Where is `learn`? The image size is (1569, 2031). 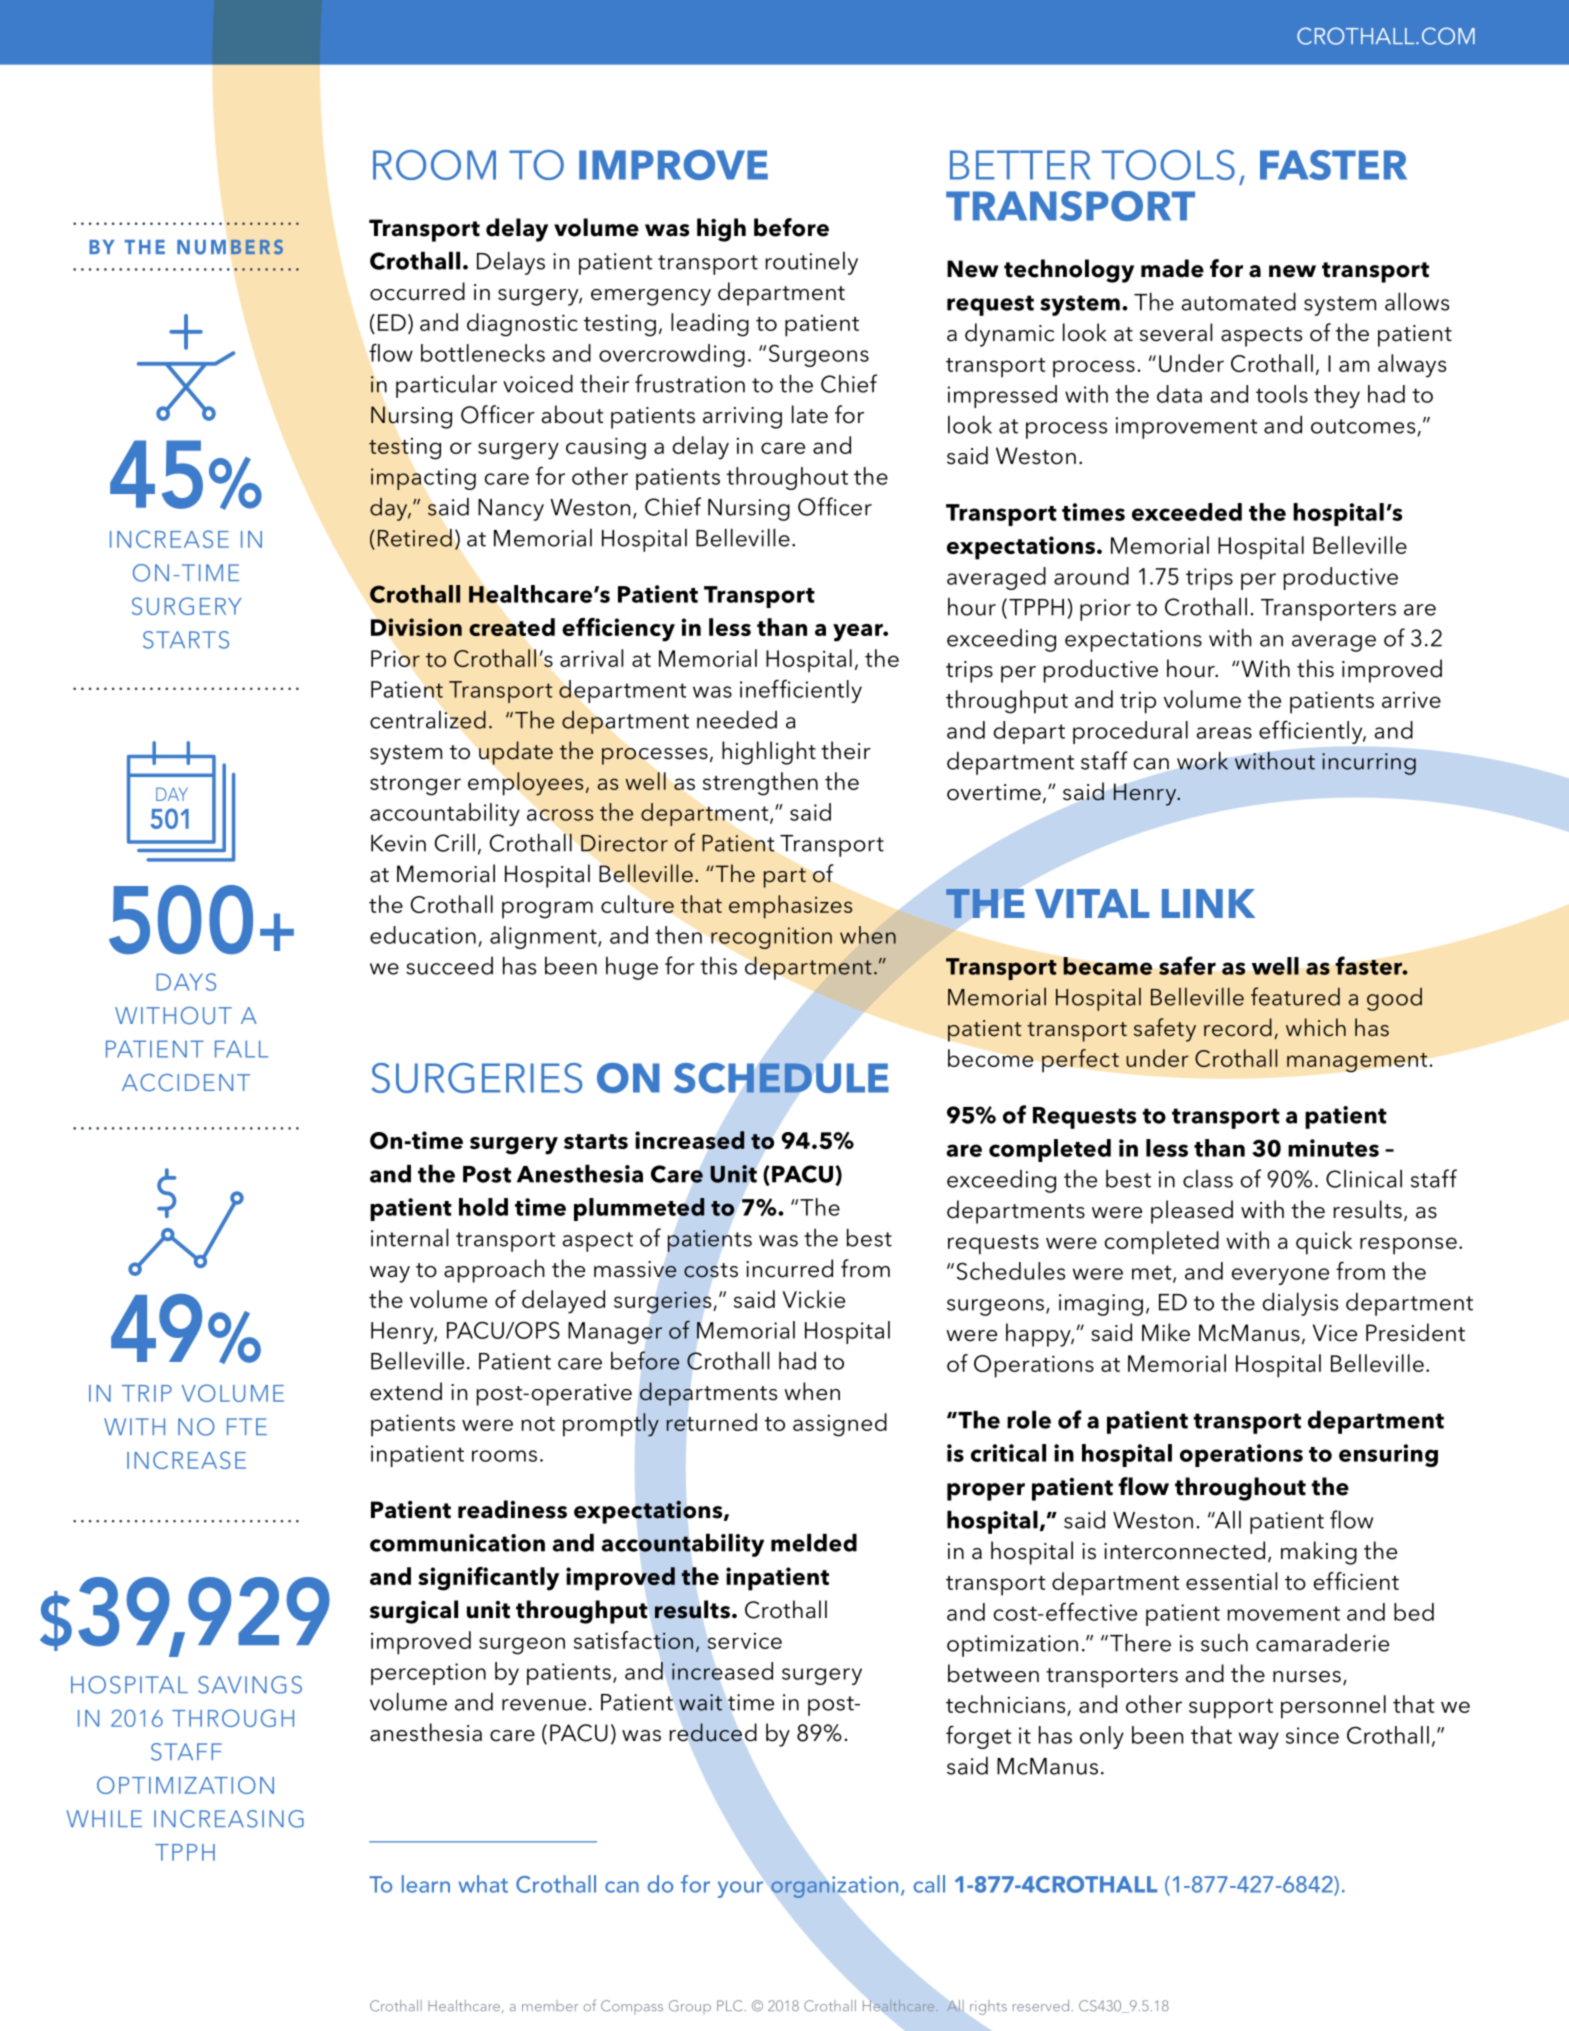
learn is located at coordinates (426, 1884).
